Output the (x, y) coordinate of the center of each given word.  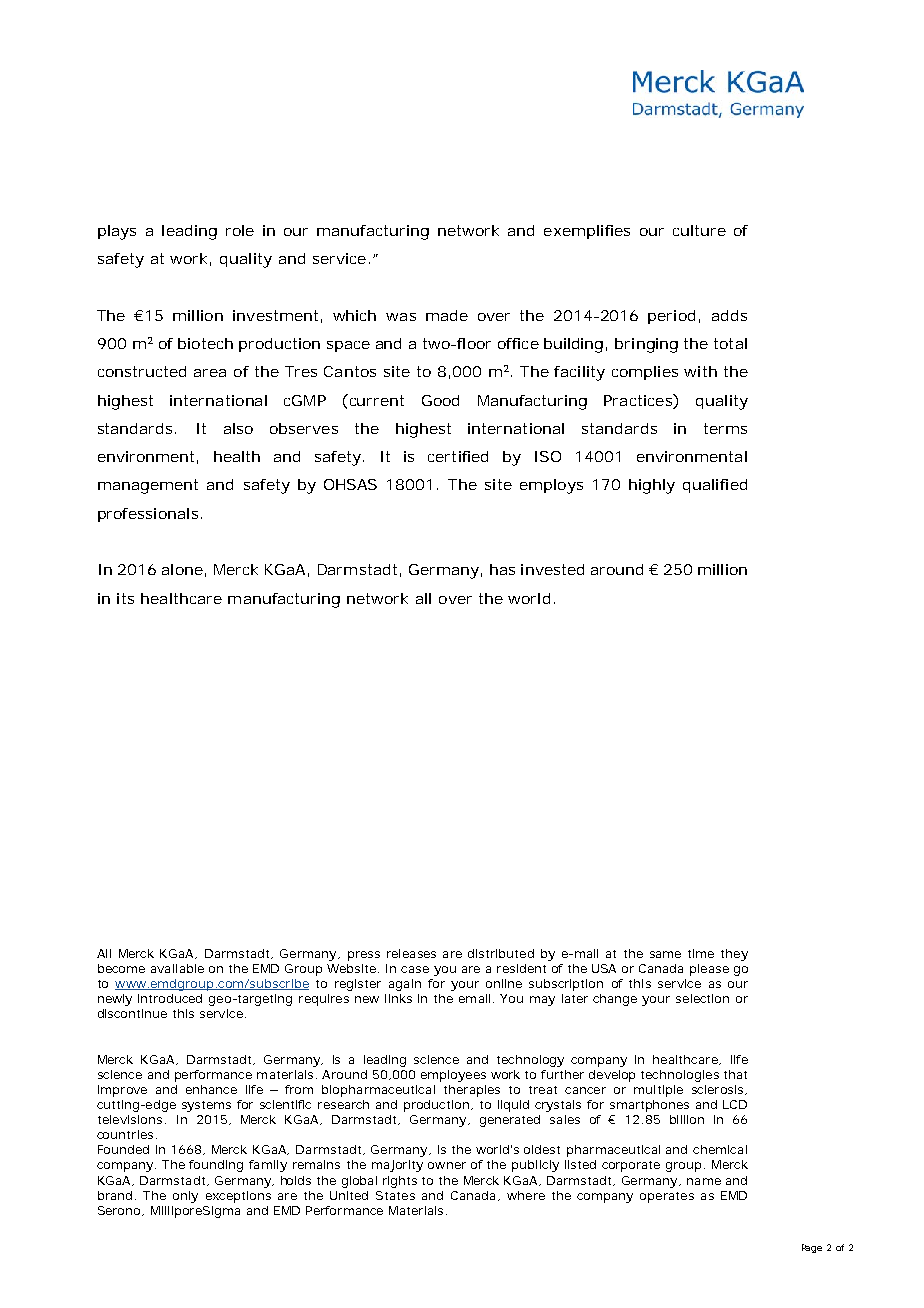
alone (182, 569)
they (734, 955)
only (185, 1197)
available (177, 968)
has (502, 569)
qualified (715, 486)
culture (699, 230)
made (447, 315)
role (240, 230)
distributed (501, 953)
